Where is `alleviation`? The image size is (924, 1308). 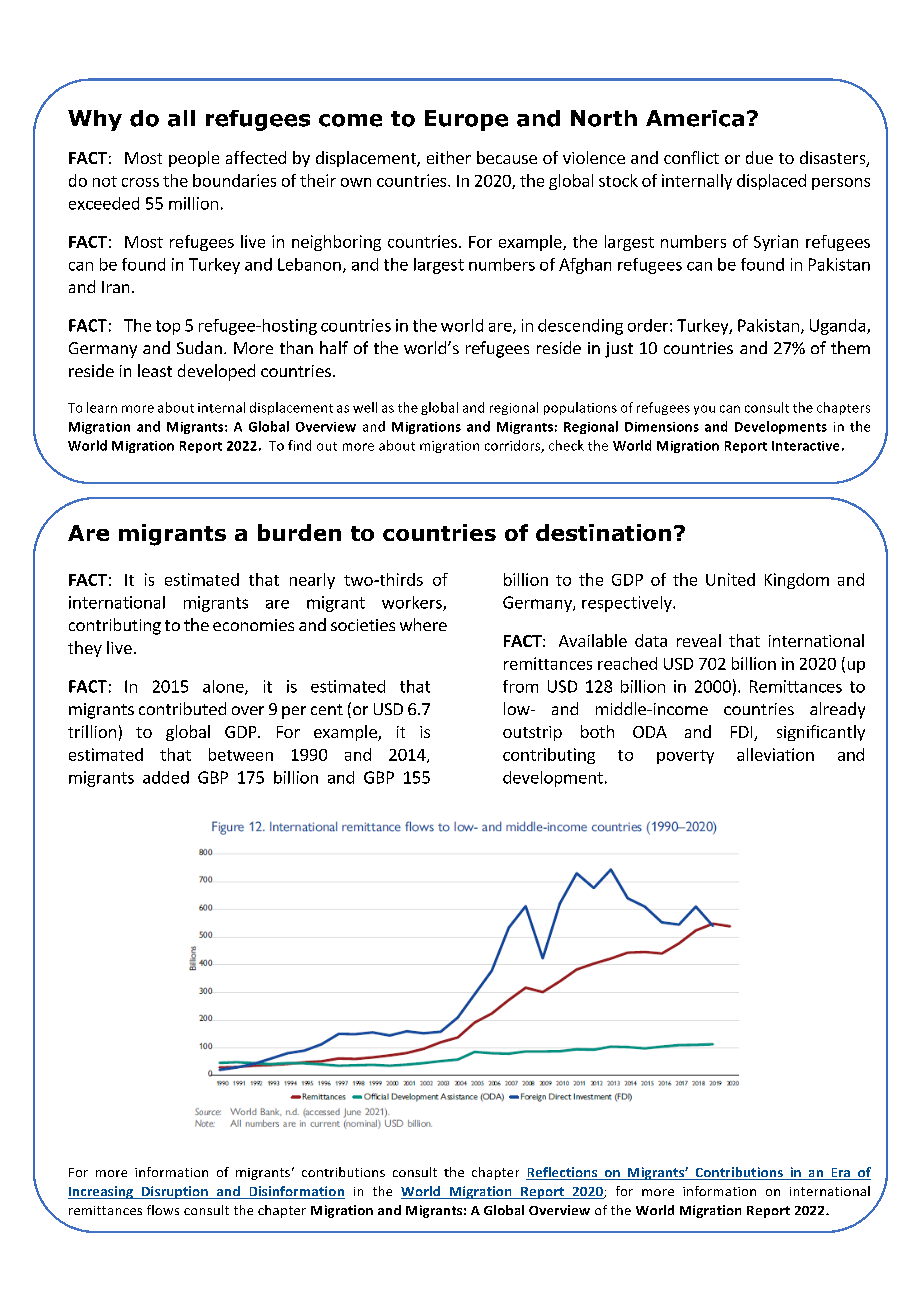
alleviation is located at coordinates (775, 754).
